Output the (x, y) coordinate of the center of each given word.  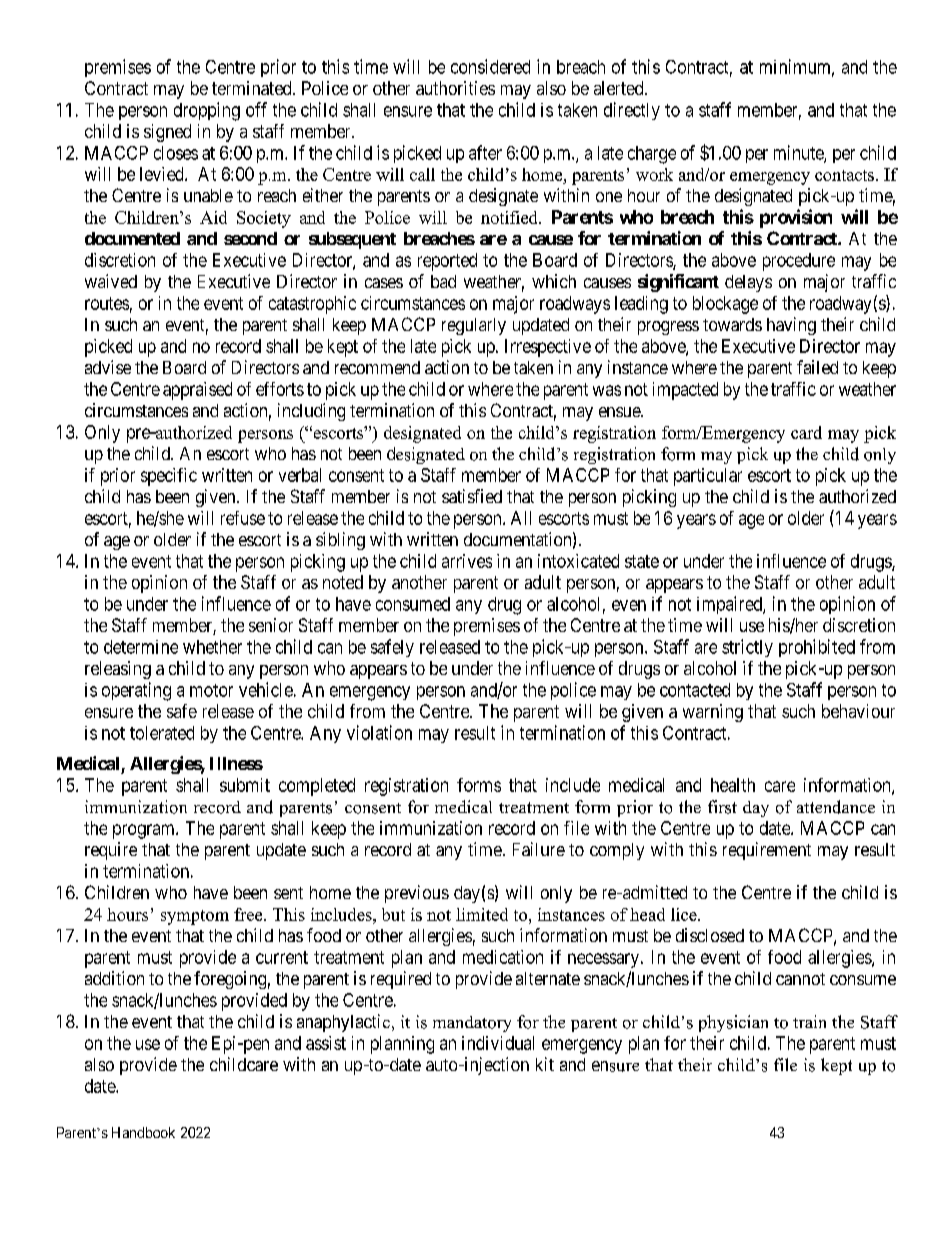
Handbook (143, 1132)
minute (799, 153)
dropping (207, 111)
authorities (455, 88)
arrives (467, 561)
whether (212, 647)
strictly (747, 648)
